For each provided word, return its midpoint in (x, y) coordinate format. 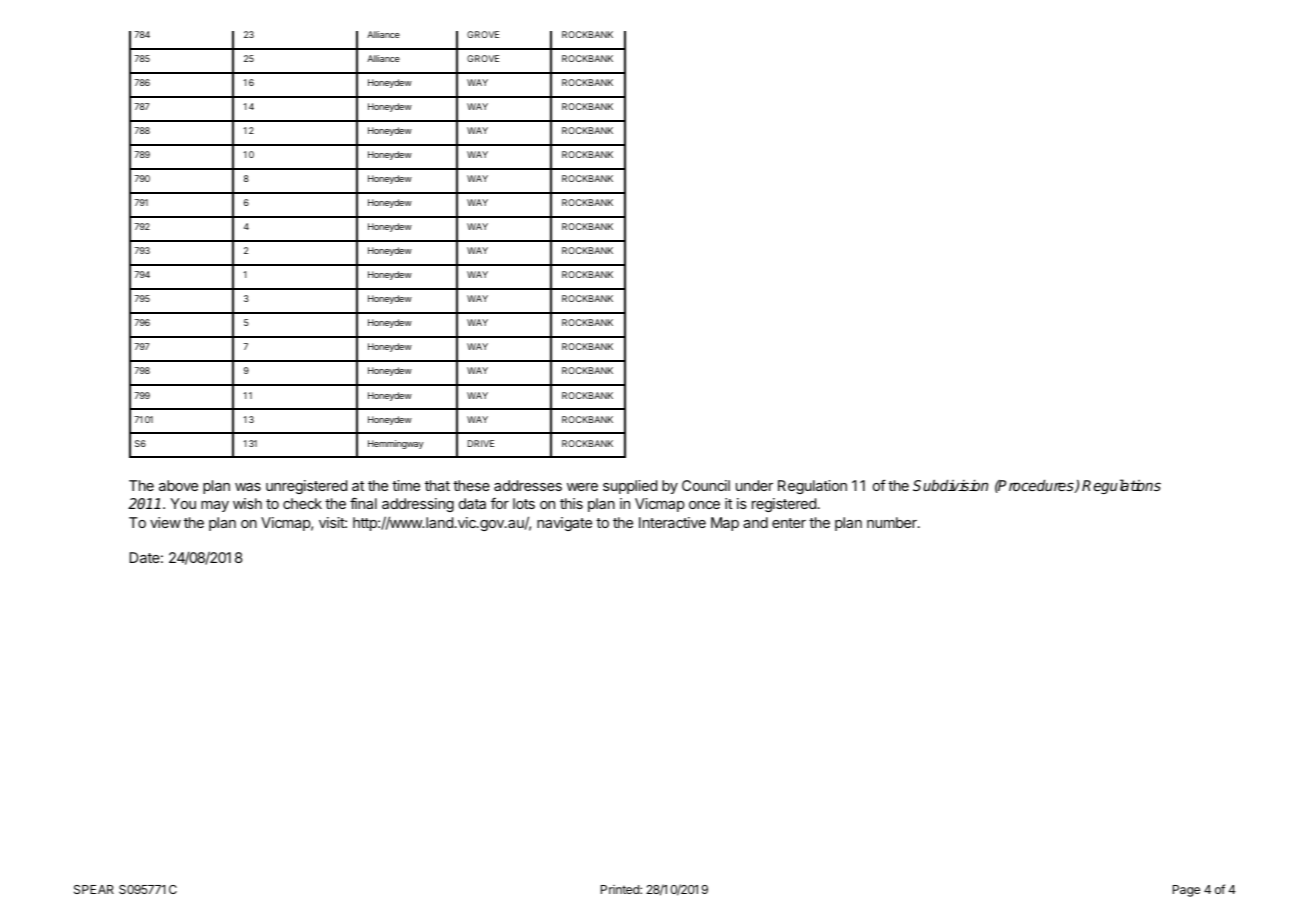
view (165, 522)
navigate (564, 524)
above (178, 485)
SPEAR (94, 889)
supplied (630, 487)
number (893, 522)
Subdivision (950, 485)
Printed (621, 889)
